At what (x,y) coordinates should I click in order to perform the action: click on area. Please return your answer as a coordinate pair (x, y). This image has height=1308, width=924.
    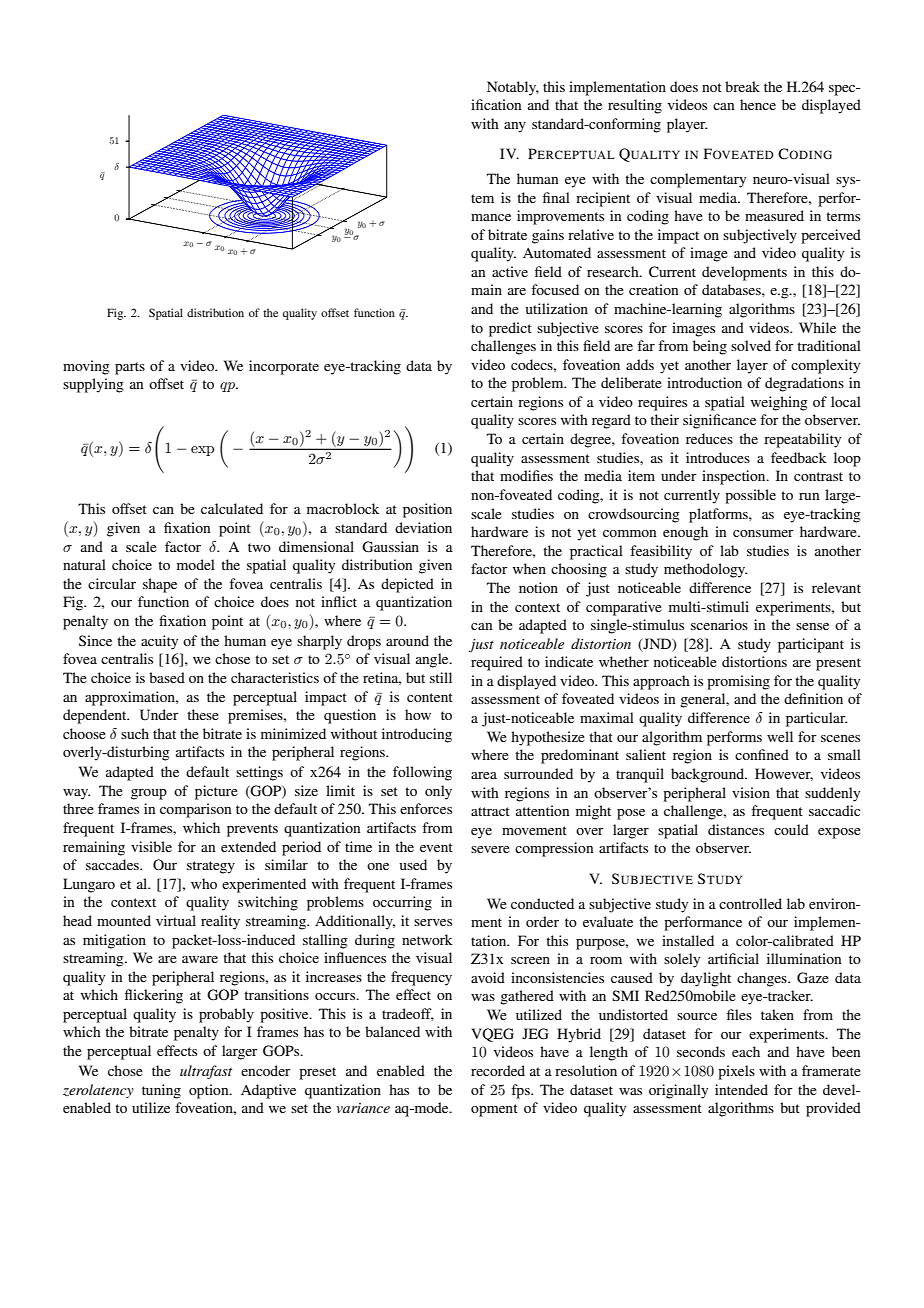
    Looking at the image, I should click on (484, 775).
